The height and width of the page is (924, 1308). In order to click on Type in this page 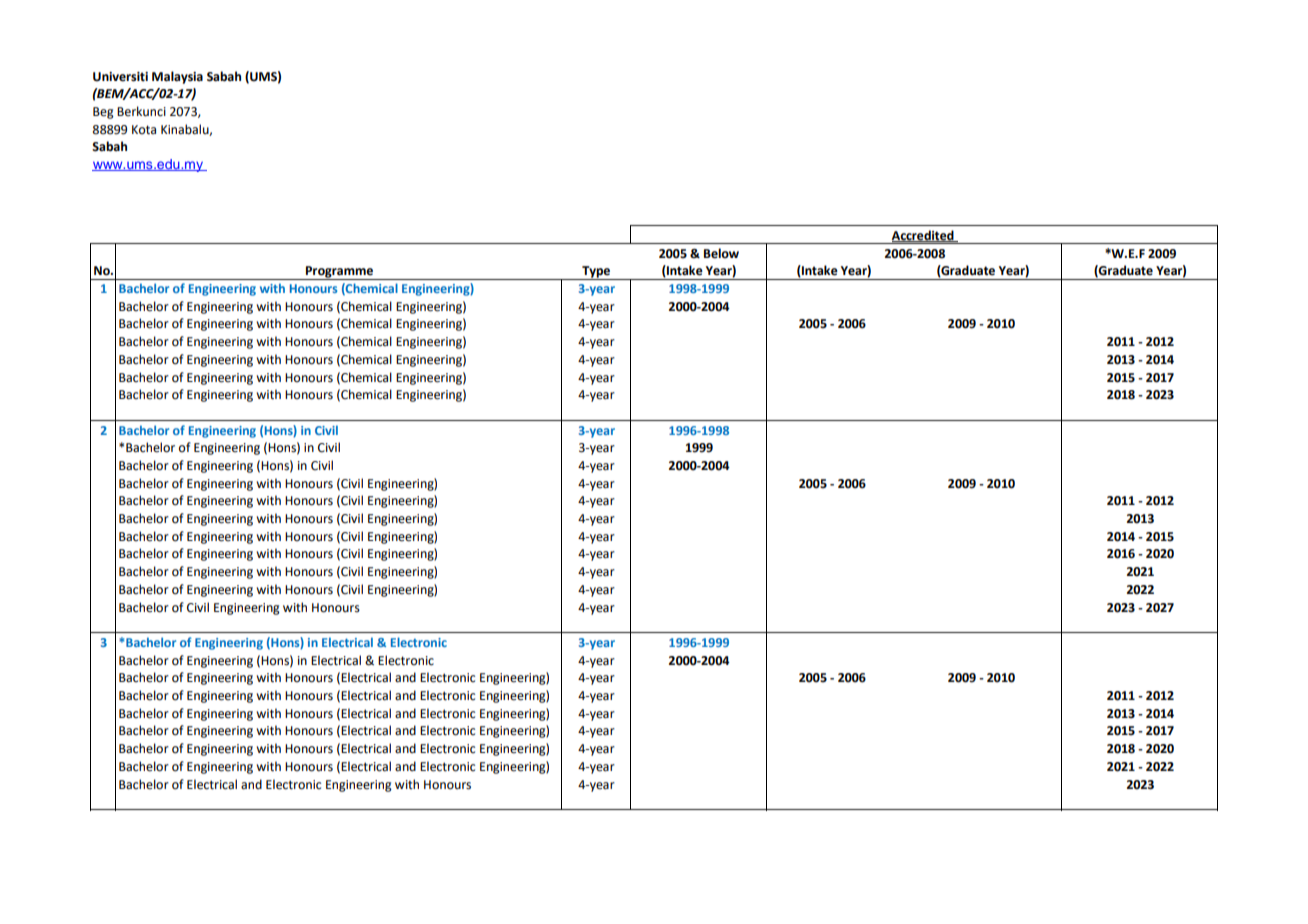, I will do `click(596, 273)`.
